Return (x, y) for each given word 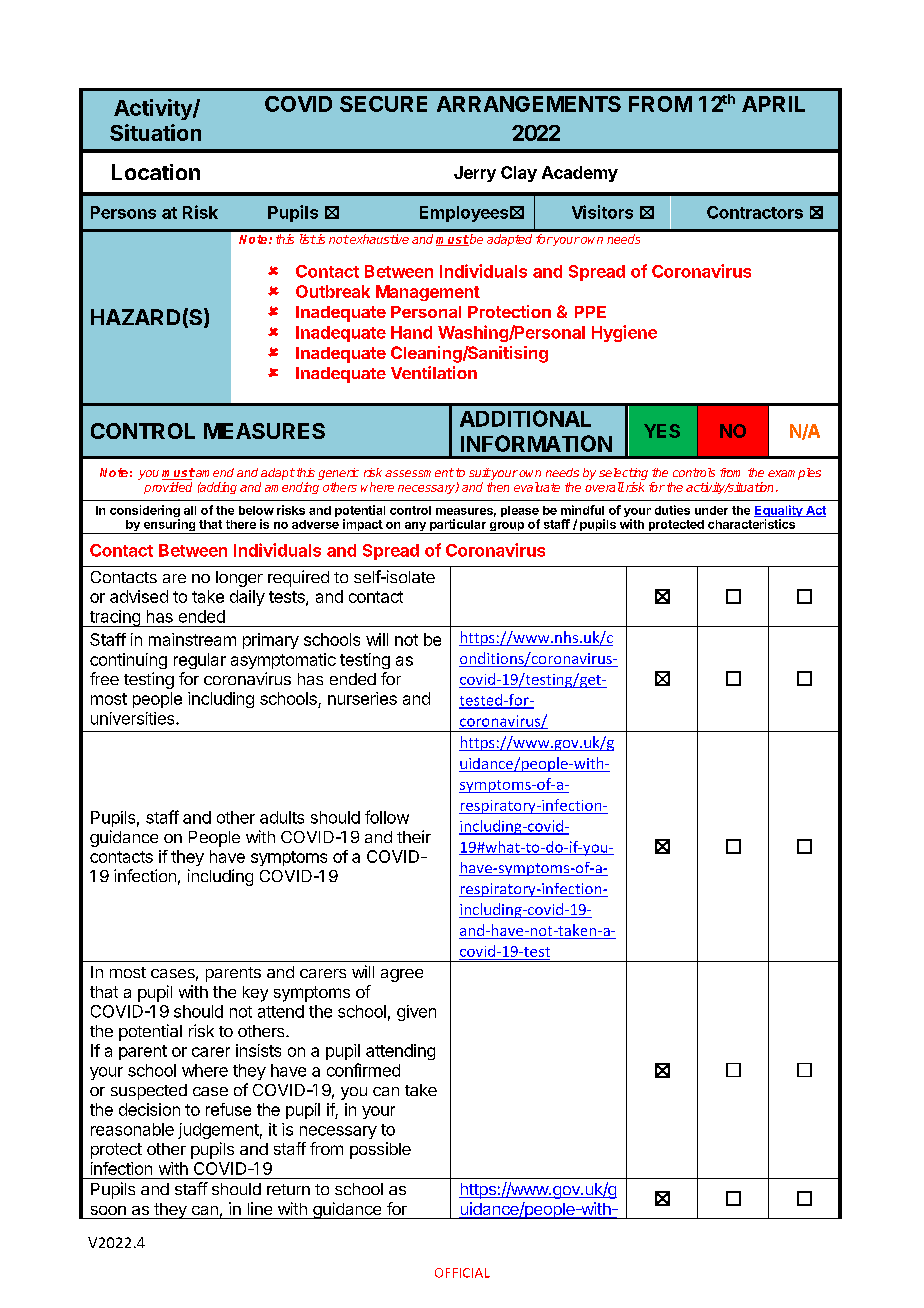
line (260, 1208)
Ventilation (434, 372)
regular (200, 661)
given (416, 1013)
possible (380, 1150)
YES (662, 431)
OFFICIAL (462, 1273)
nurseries (362, 698)
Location (156, 172)
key (255, 994)
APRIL (773, 104)
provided (168, 488)
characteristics (751, 524)
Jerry (475, 174)
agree (402, 975)
